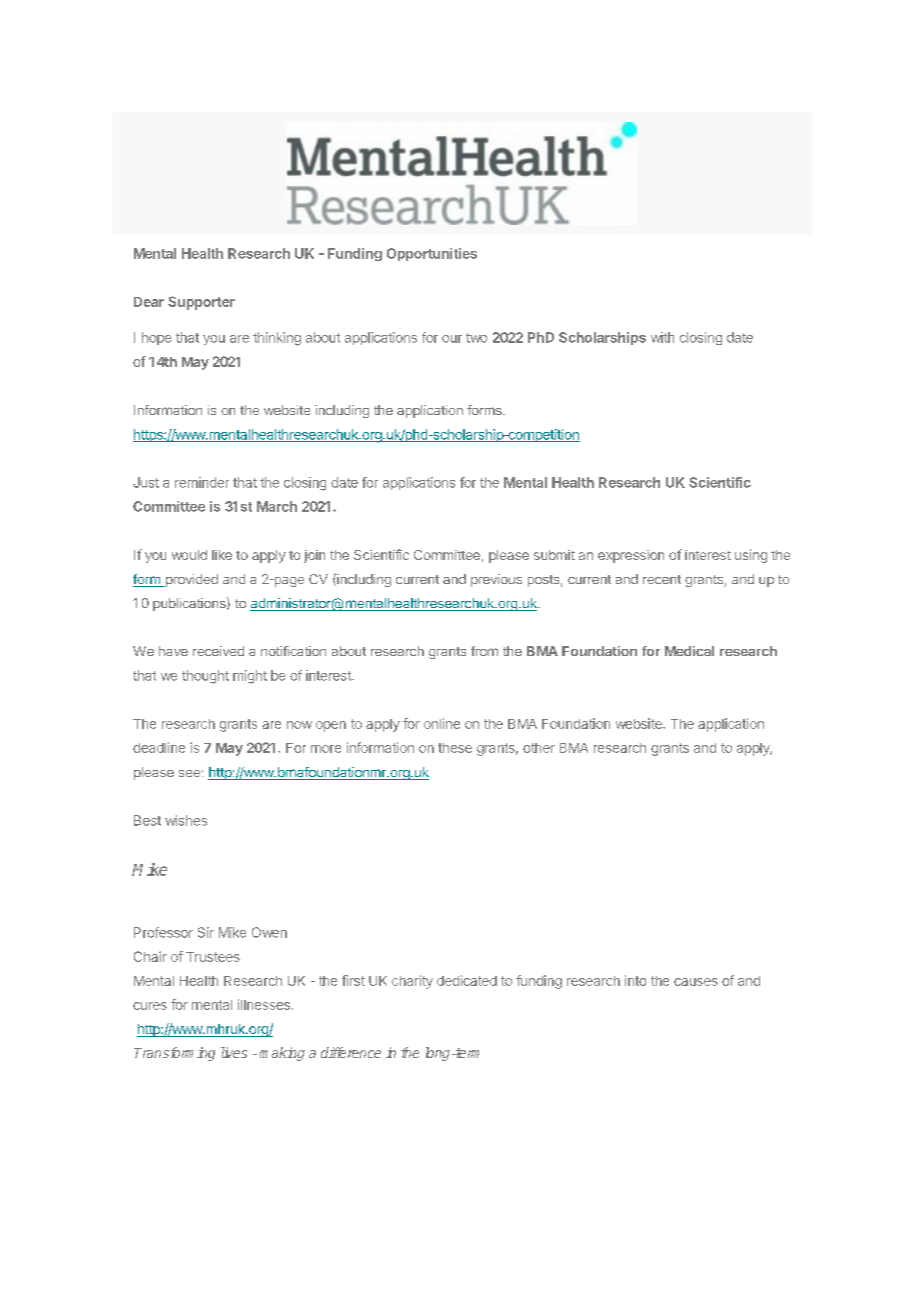 This screenshot has width=924, height=1308. I want to click on received, so click(218, 651).
